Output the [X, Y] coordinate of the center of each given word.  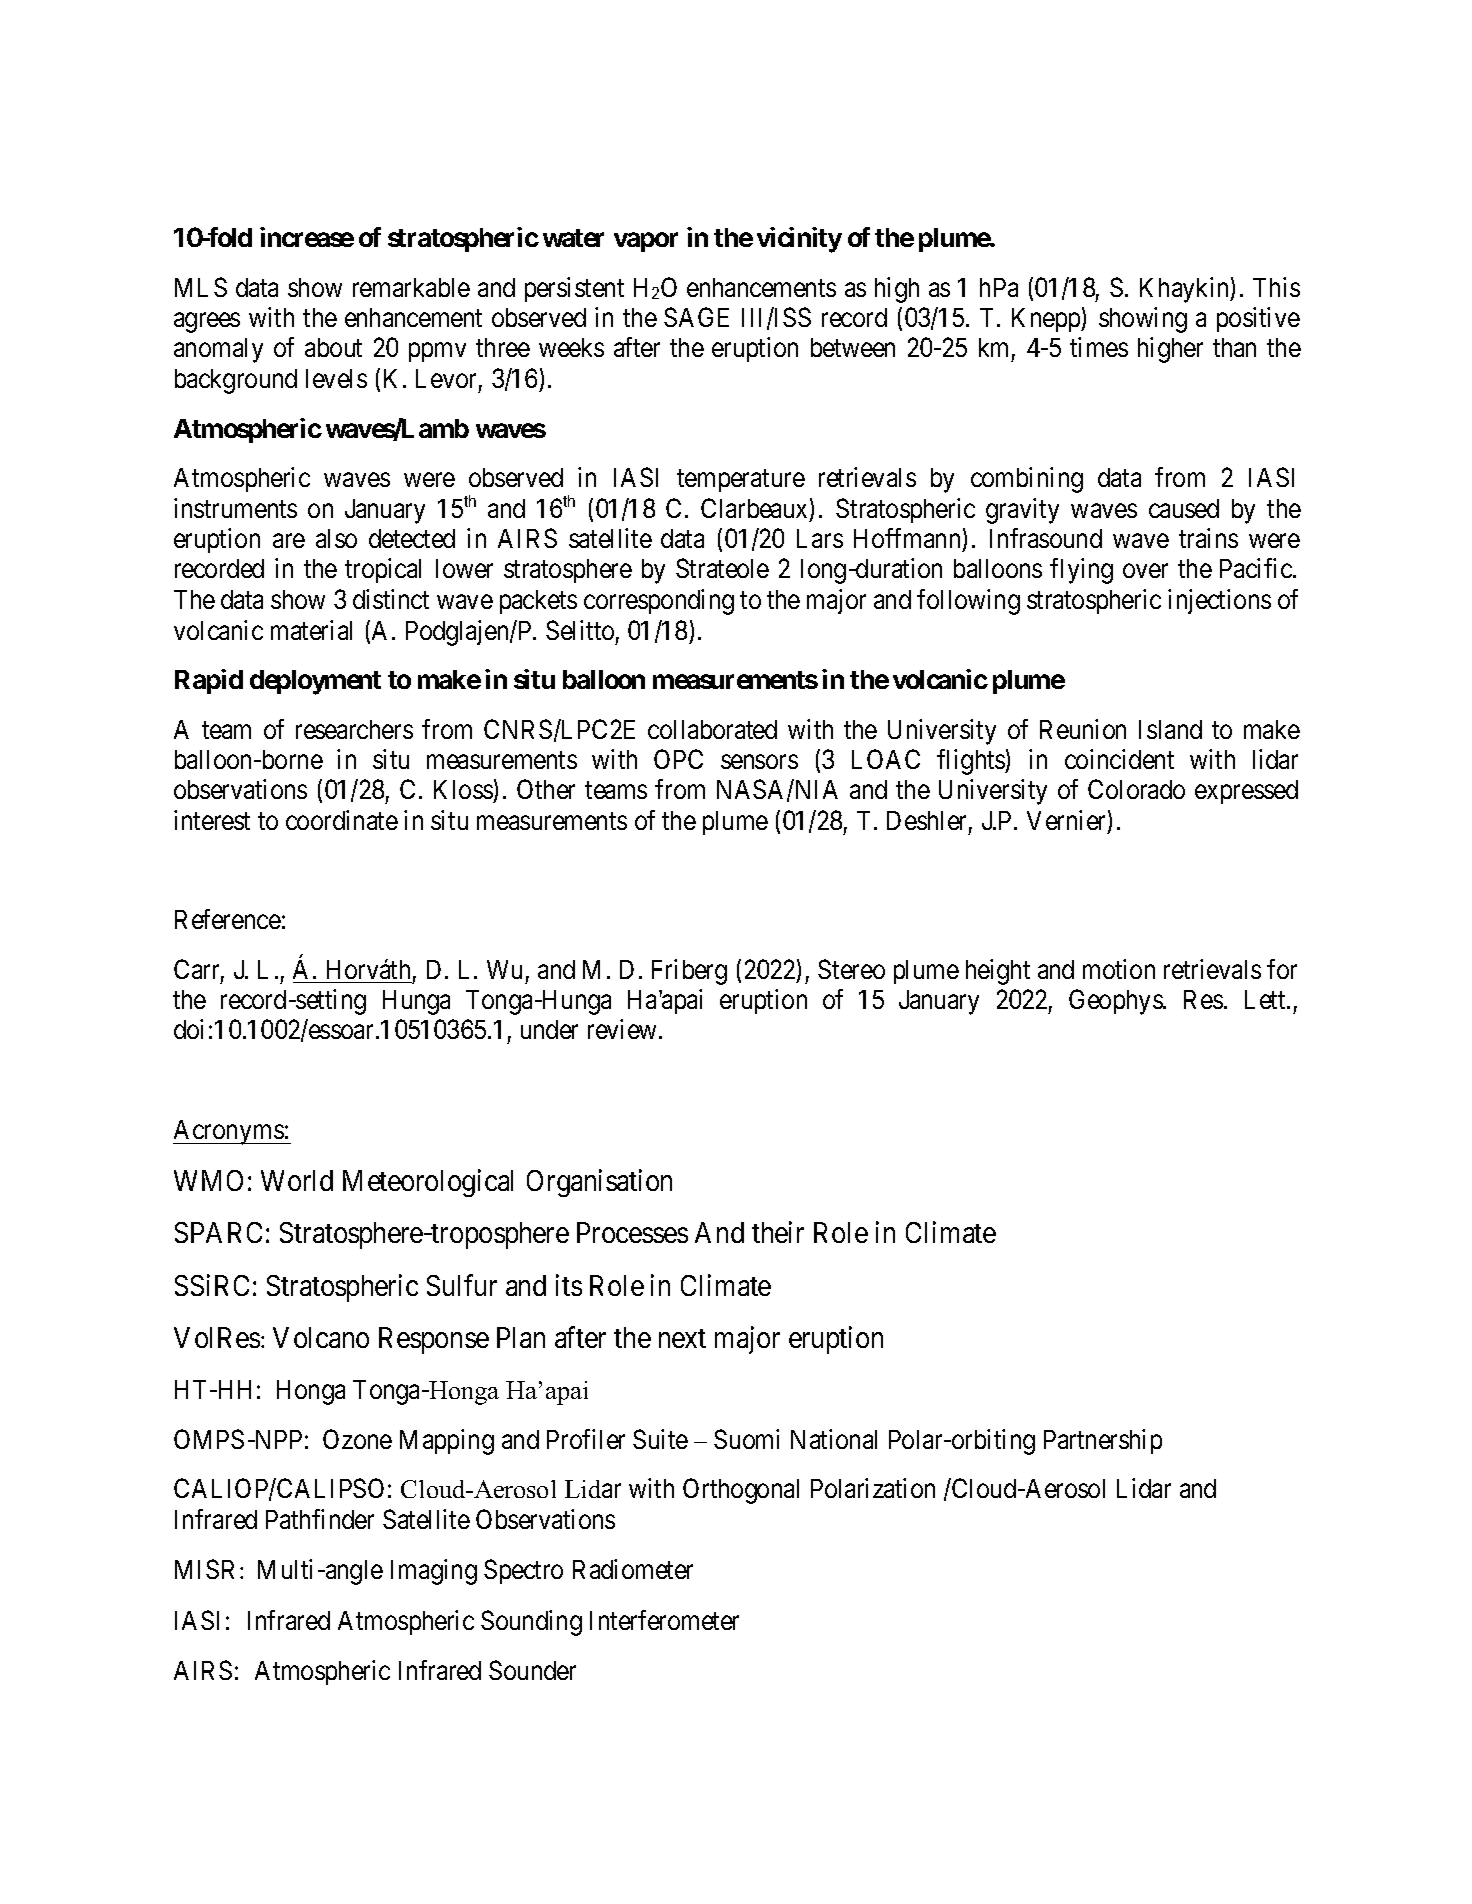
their [778, 1232]
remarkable [411, 287]
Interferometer [664, 1620]
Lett [1266, 999]
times [1099, 347]
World [297, 1180]
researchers [354, 729]
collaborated [712, 729]
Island [1170, 729]
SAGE [696, 317]
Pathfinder [320, 1519]
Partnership [1103, 1441]
